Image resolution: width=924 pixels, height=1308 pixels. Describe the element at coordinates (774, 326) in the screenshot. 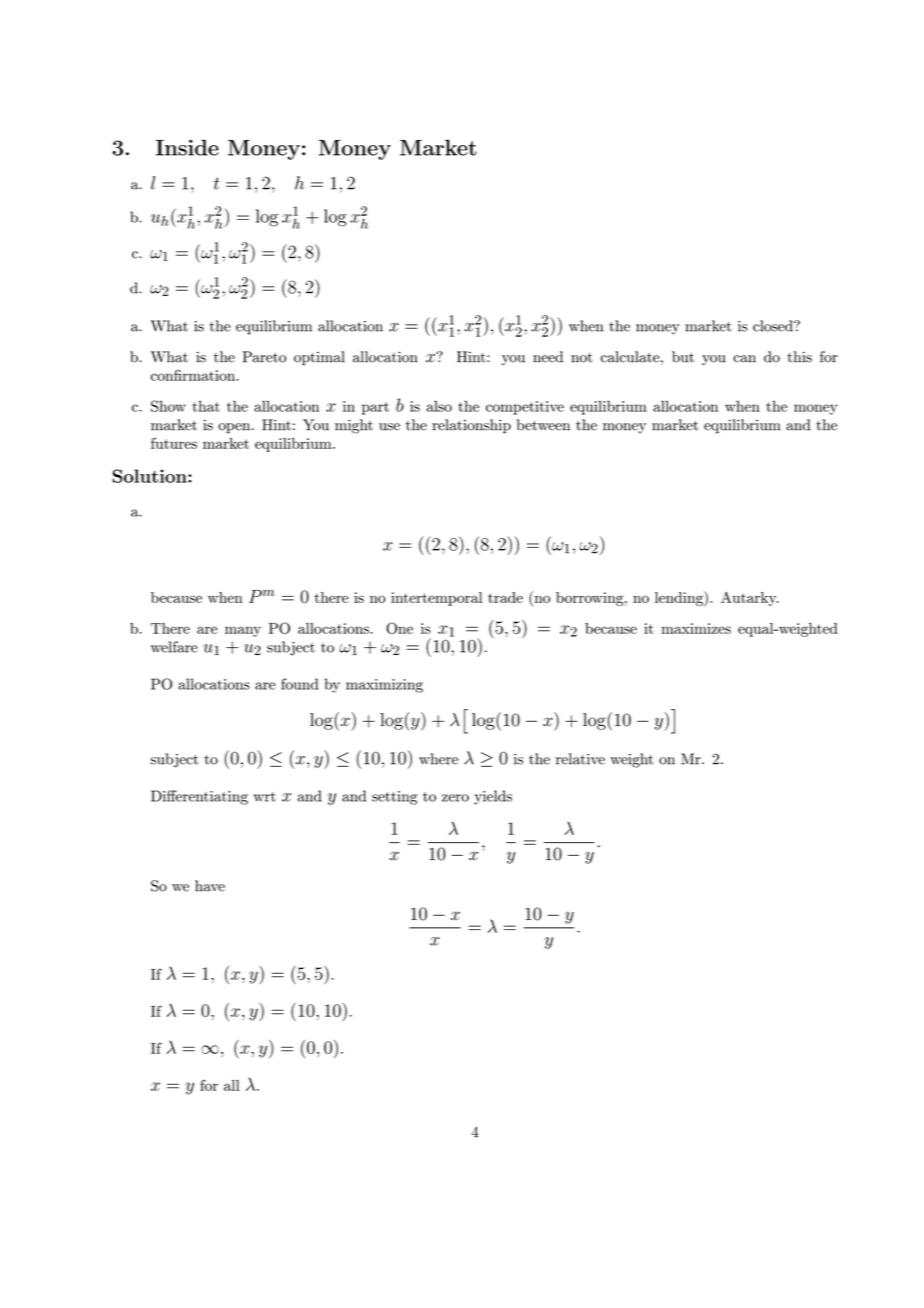

I see `closed` at that location.
